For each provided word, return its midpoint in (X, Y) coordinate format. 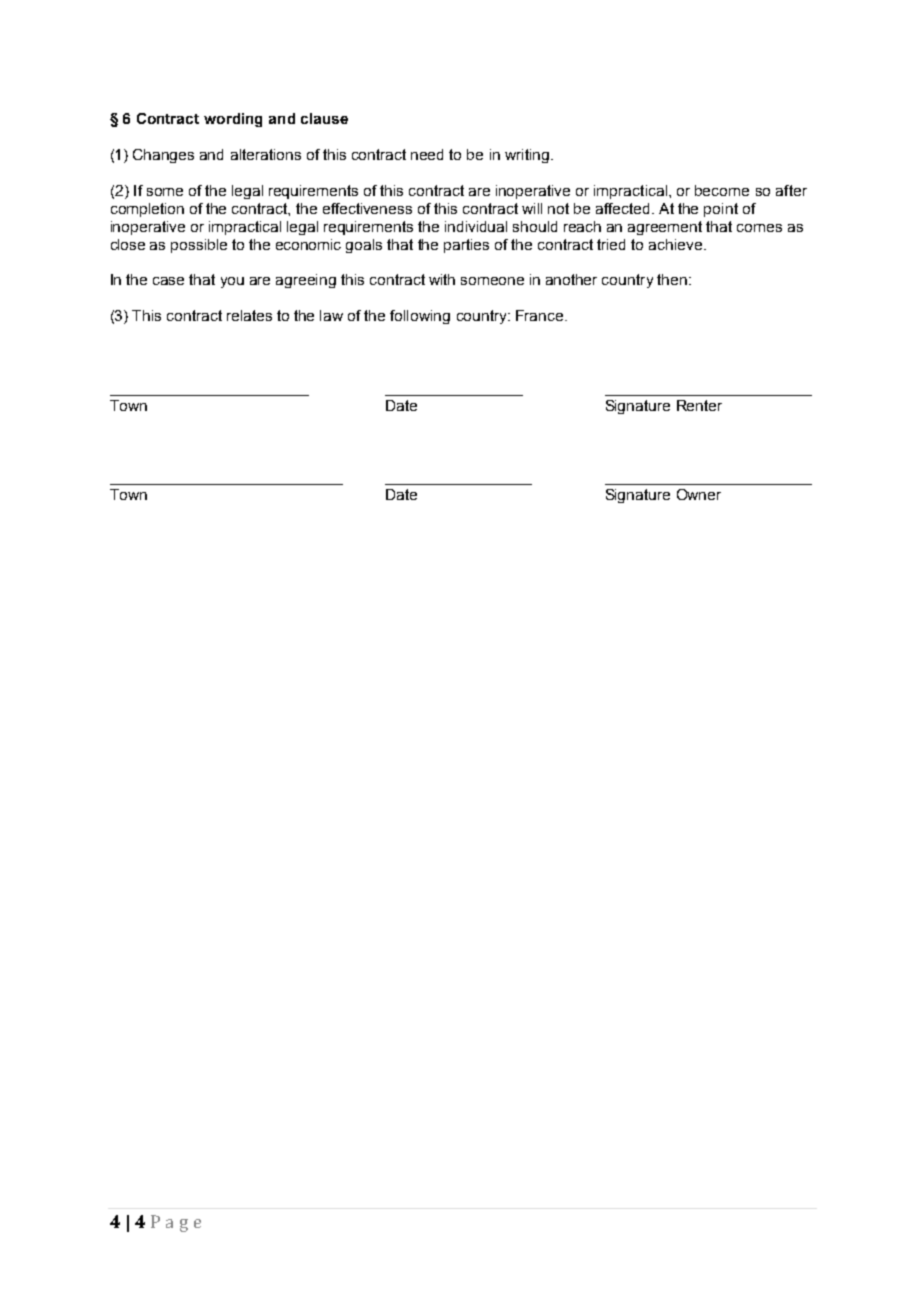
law (331, 315)
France (541, 315)
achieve (675, 244)
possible (199, 246)
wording (233, 120)
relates (249, 315)
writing (527, 156)
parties (466, 246)
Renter (699, 405)
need (427, 154)
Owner (699, 494)
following (420, 317)
